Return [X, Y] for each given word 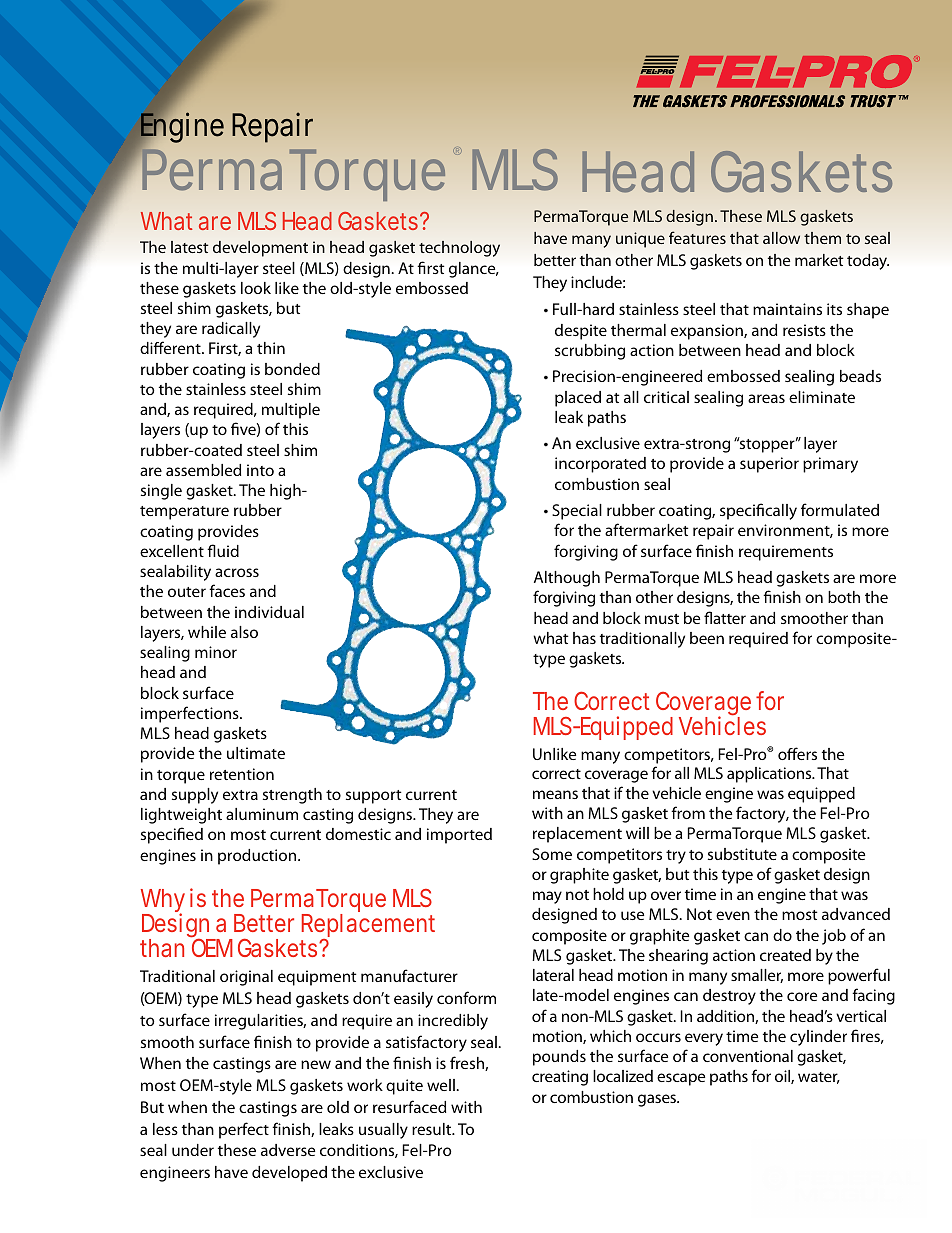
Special [577, 512]
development [260, 249]
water [819, 1078]
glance [473, 270]
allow [781, 238]
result [433, 1129]
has [584, 638]
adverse [288, 1150]
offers [797, 753]
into [260, 470]
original [246, 978]
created [785, 955]
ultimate [256, 753]
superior [769, 465]
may [547, 897]
